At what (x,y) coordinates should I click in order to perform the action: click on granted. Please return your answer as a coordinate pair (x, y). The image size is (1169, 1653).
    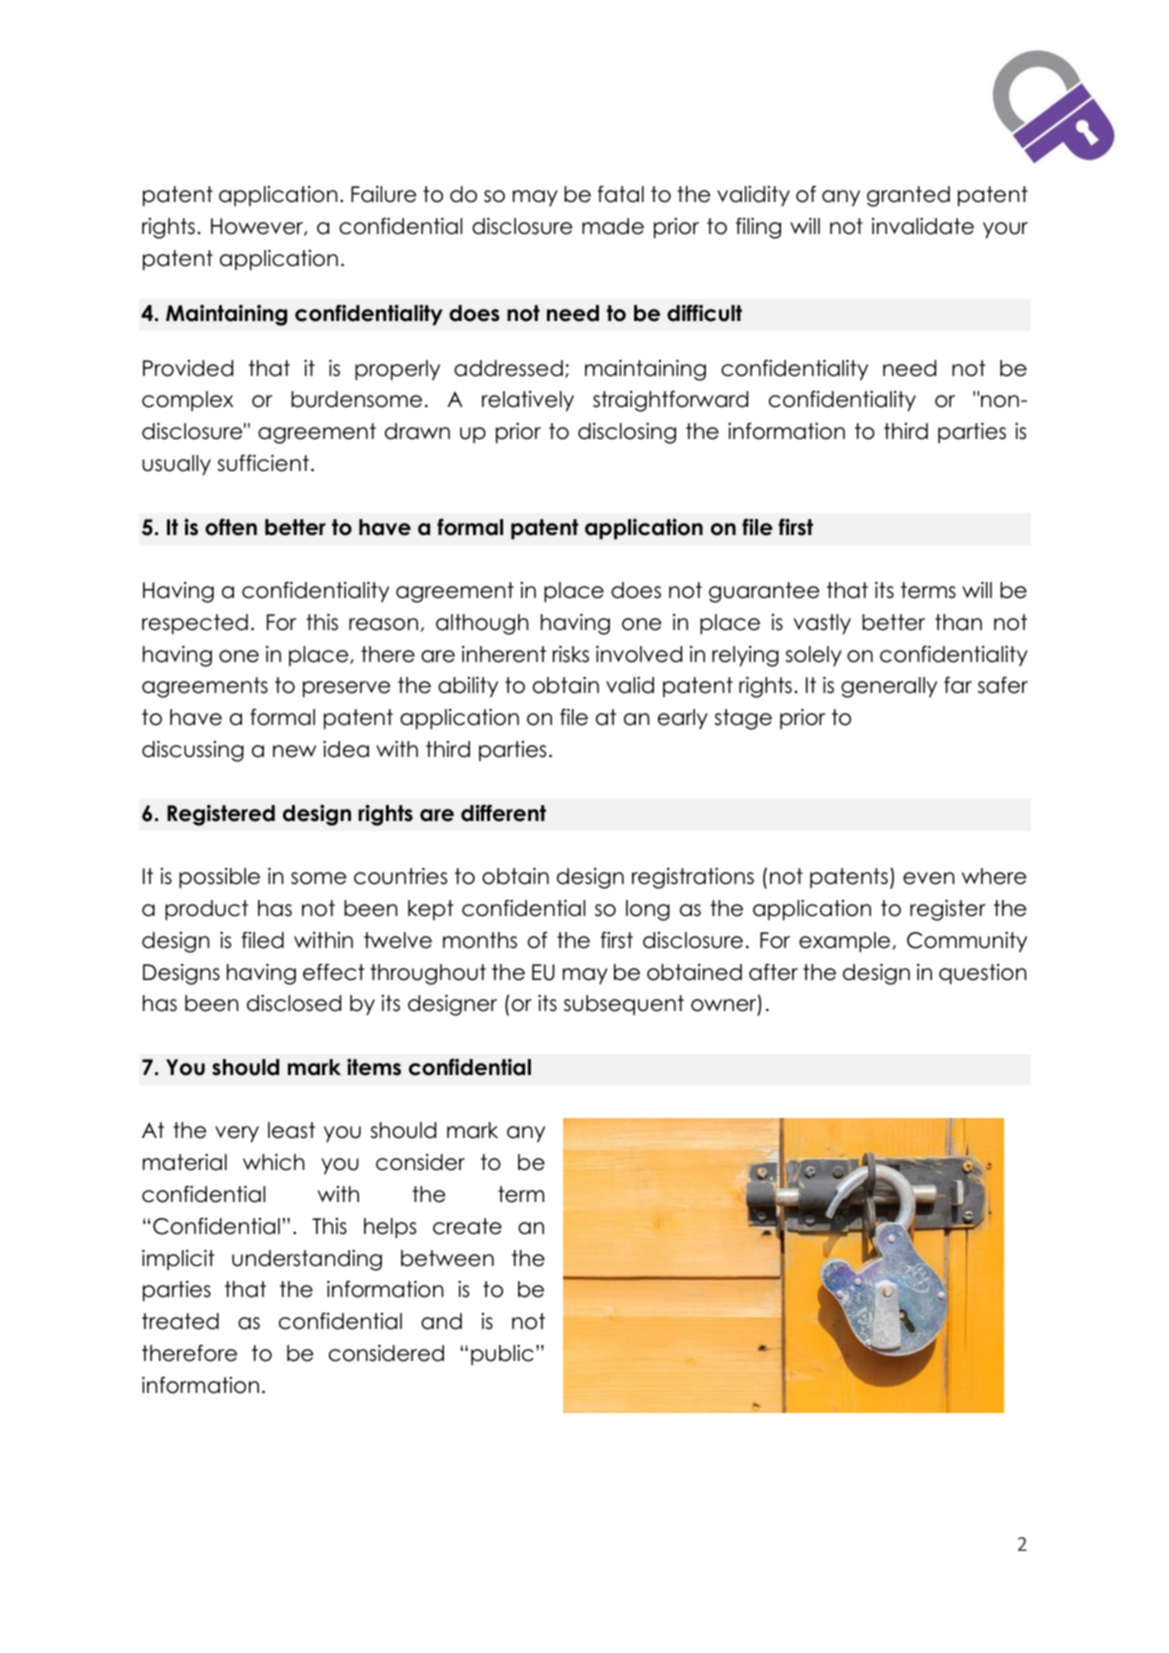
    Looking at the image, I should click on (908, 196).
